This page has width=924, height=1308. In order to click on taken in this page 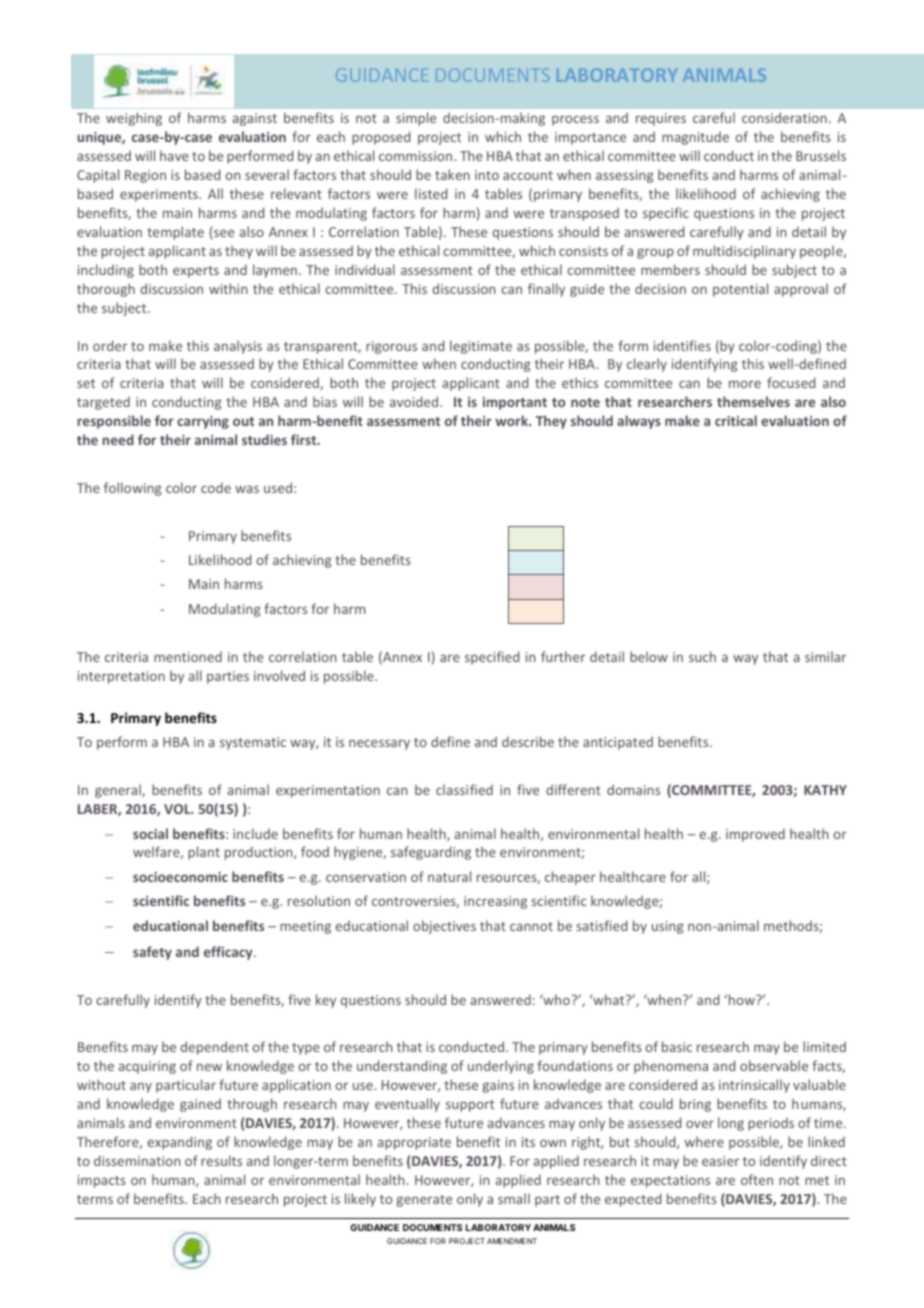, I will do `click(452, 174)`.
